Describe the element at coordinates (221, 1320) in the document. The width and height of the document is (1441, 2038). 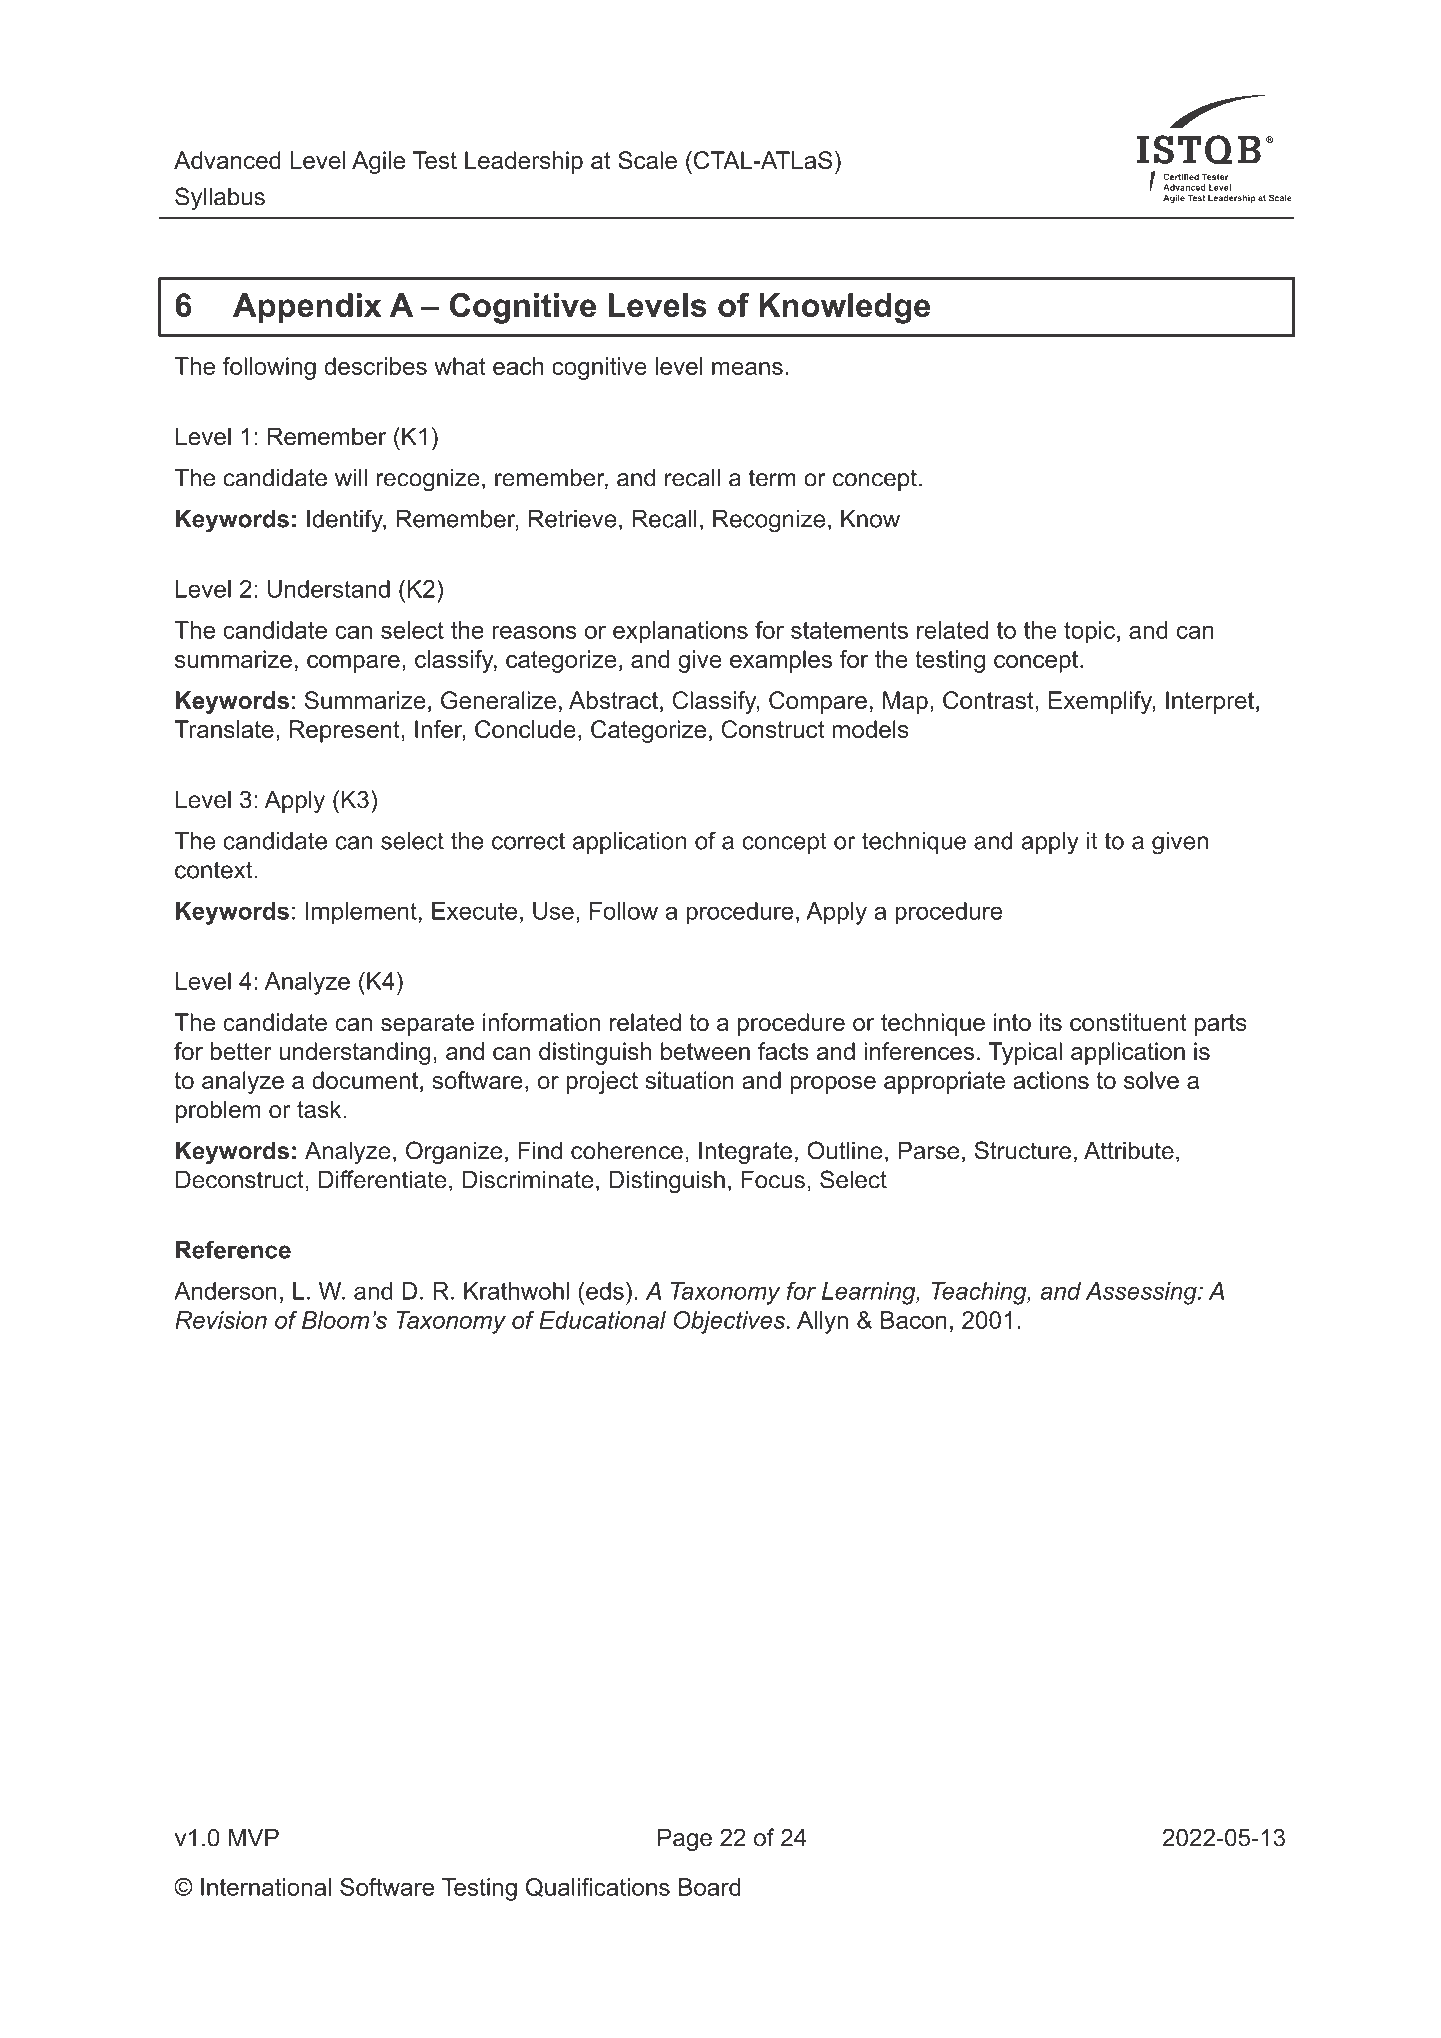
I see `Revision` at that location.
